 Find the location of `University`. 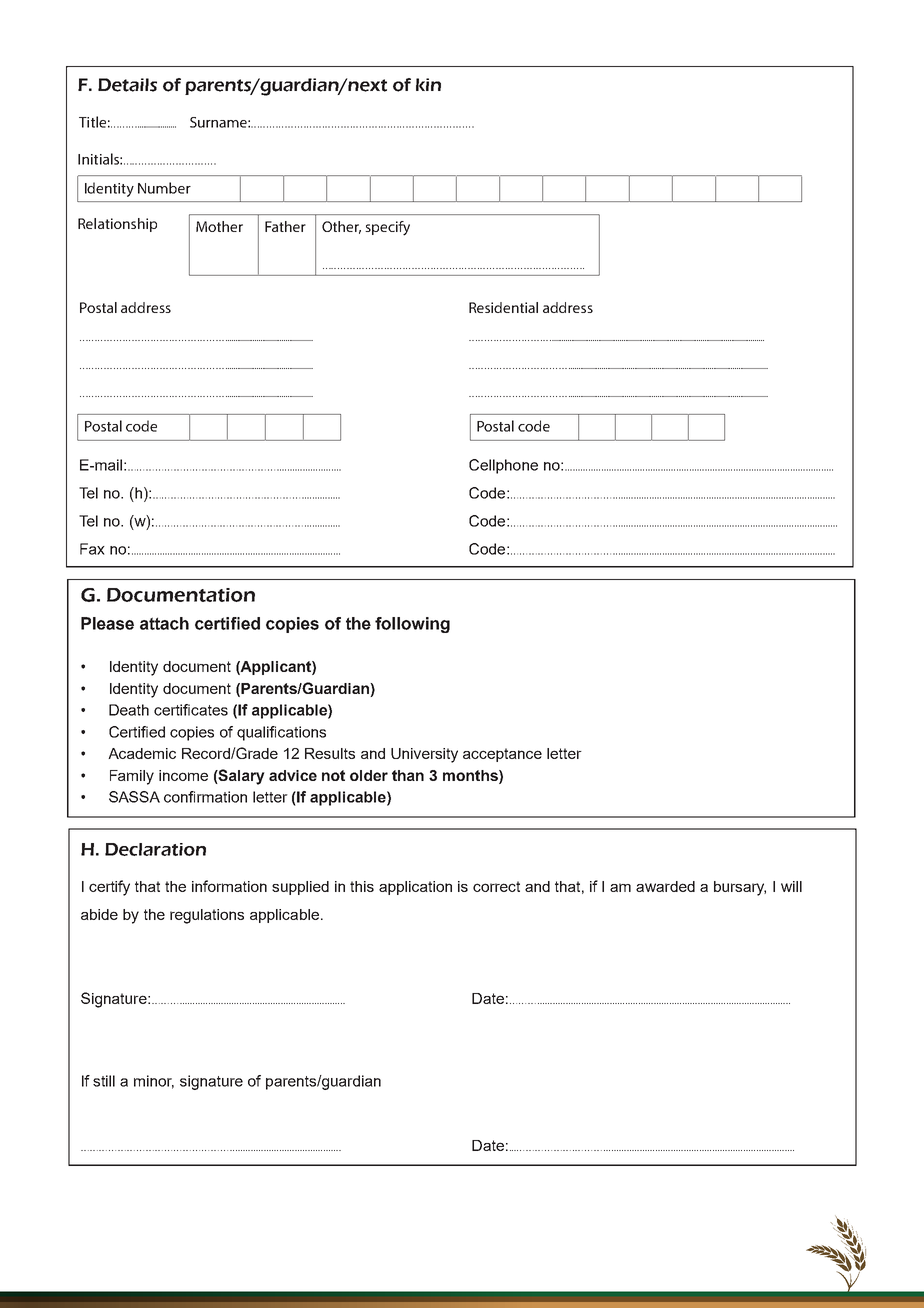

University is located at coordinates (424, 755).
